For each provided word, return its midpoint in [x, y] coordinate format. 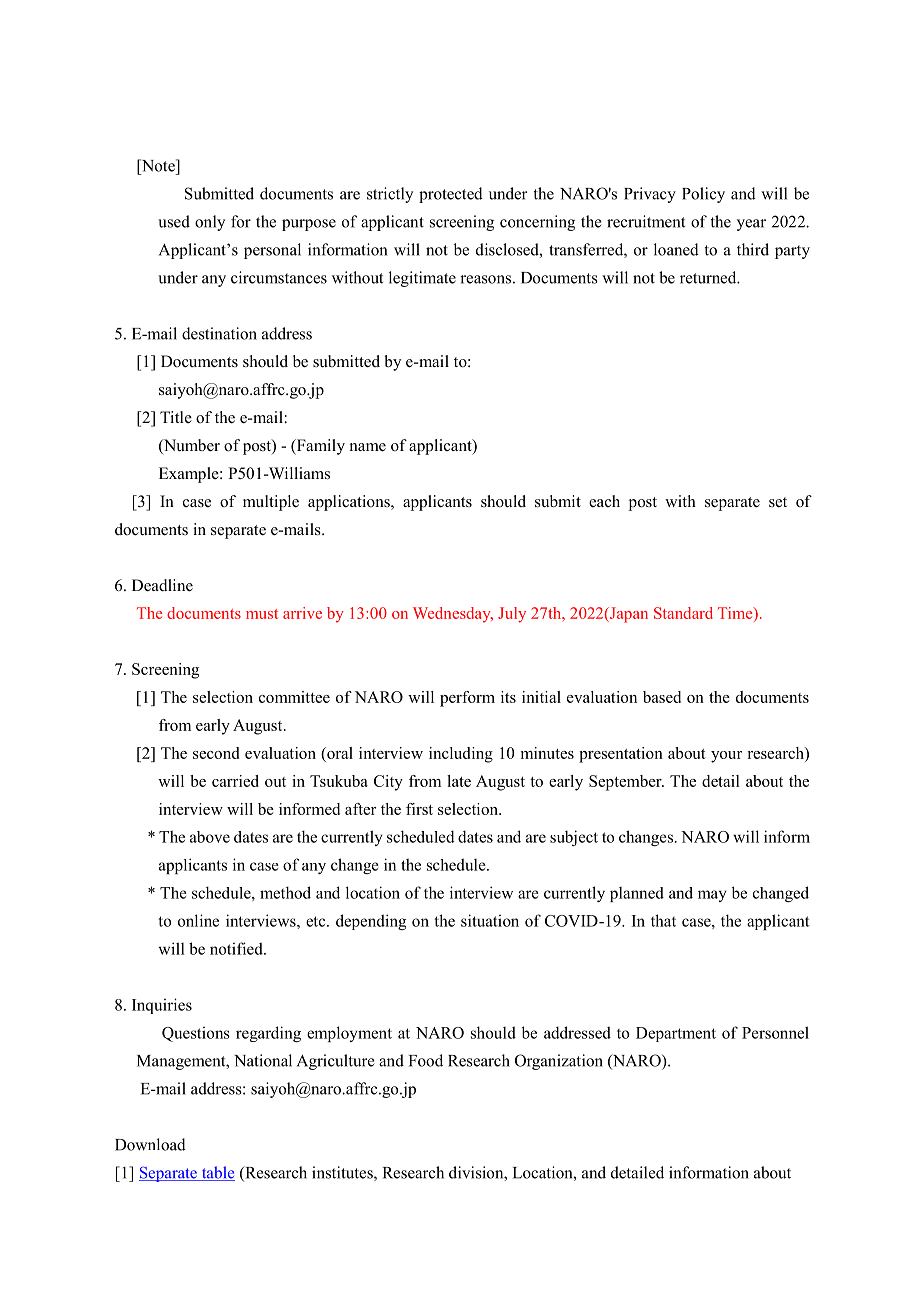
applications [350, 503]
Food [426, 1060]
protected [451, 195]
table [217, 1173]
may [712, 896]
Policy [703, 195]
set [778, 502]
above [210, 837]
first [419, 809]
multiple [271, 503]
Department [676, 1034]
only [210, 223]
